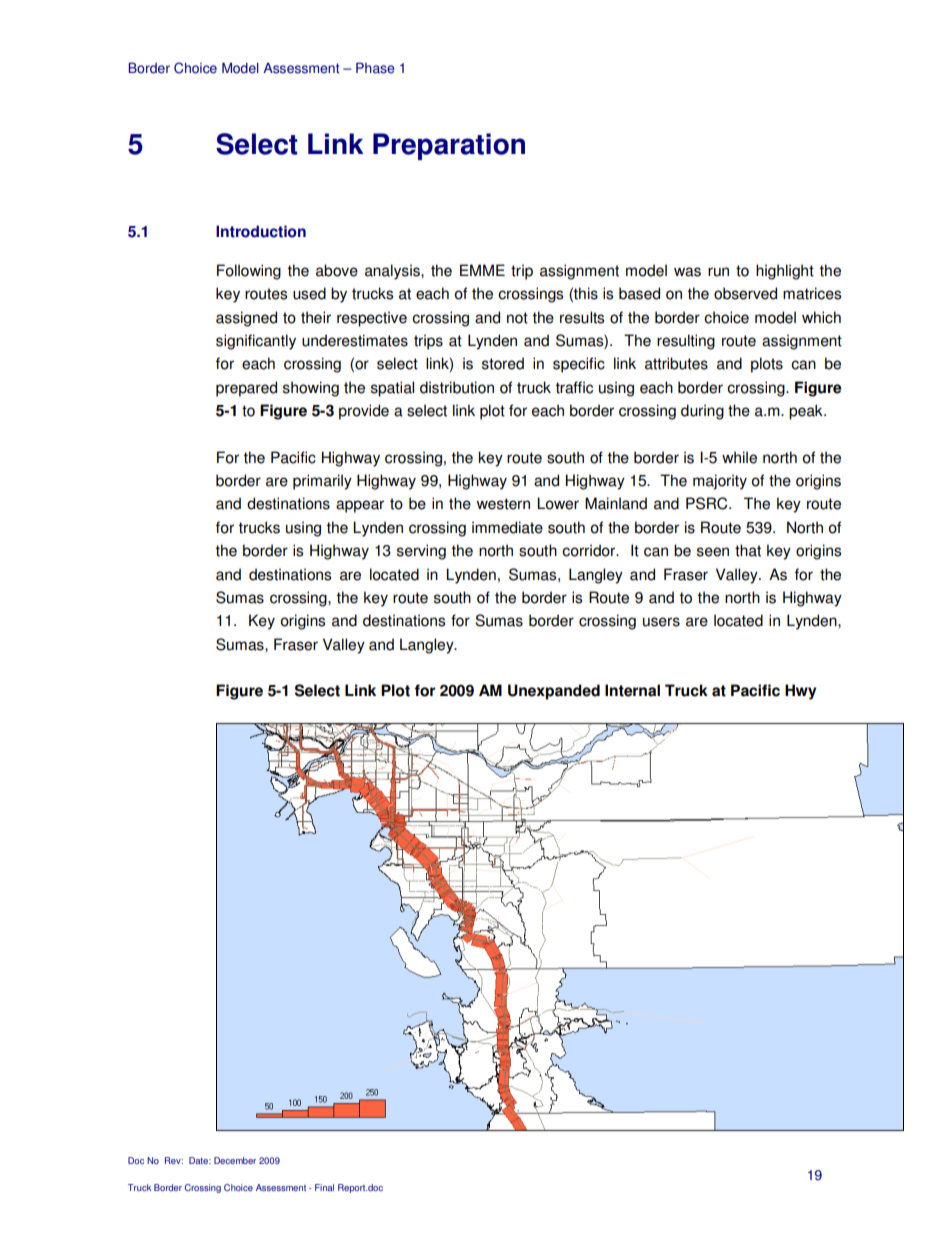  What do you see at coordinates (632, 690) in the document?
I see `Internal` at bounding box center [632, 690].
